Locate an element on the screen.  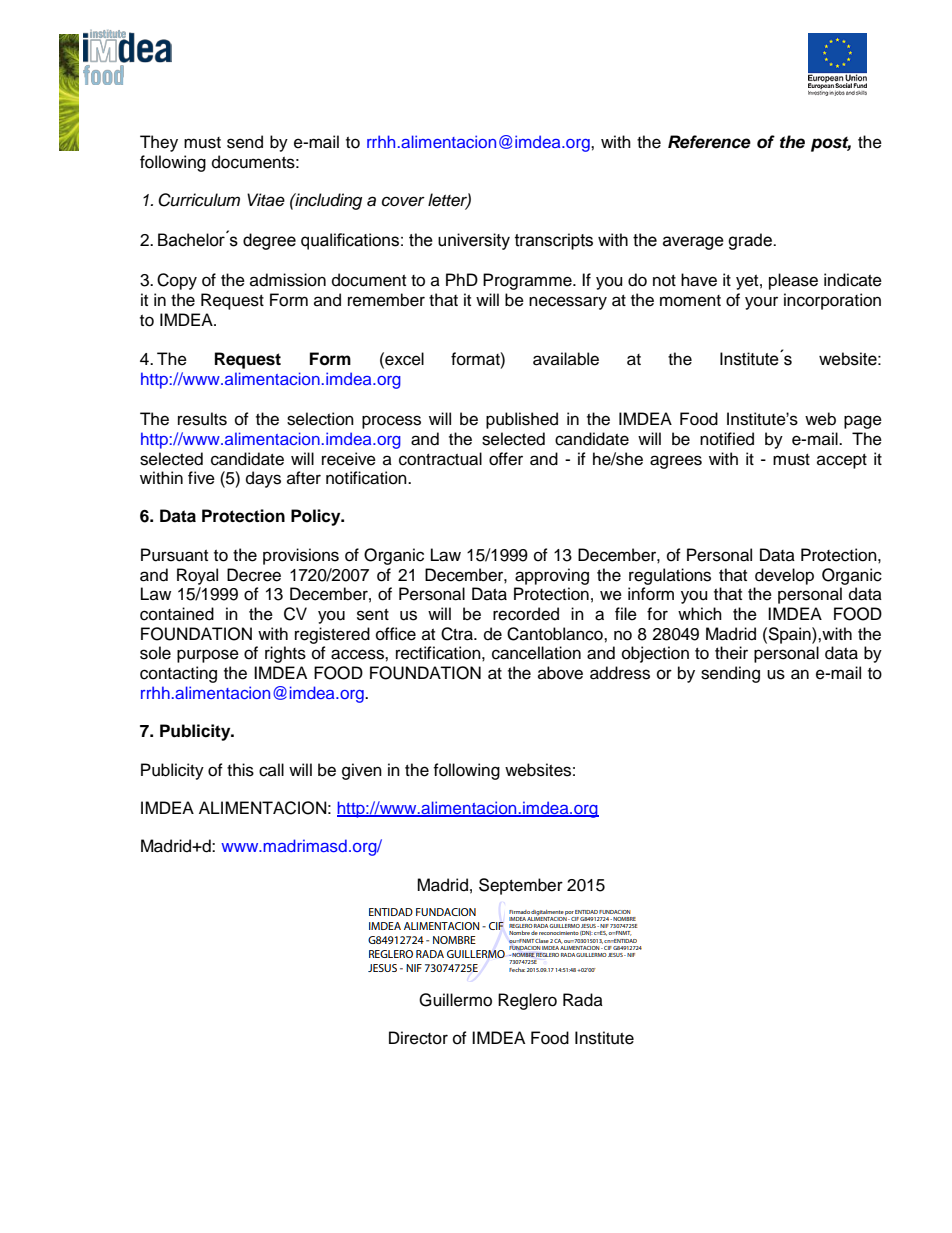
results is located at coordinates (202, 419).
